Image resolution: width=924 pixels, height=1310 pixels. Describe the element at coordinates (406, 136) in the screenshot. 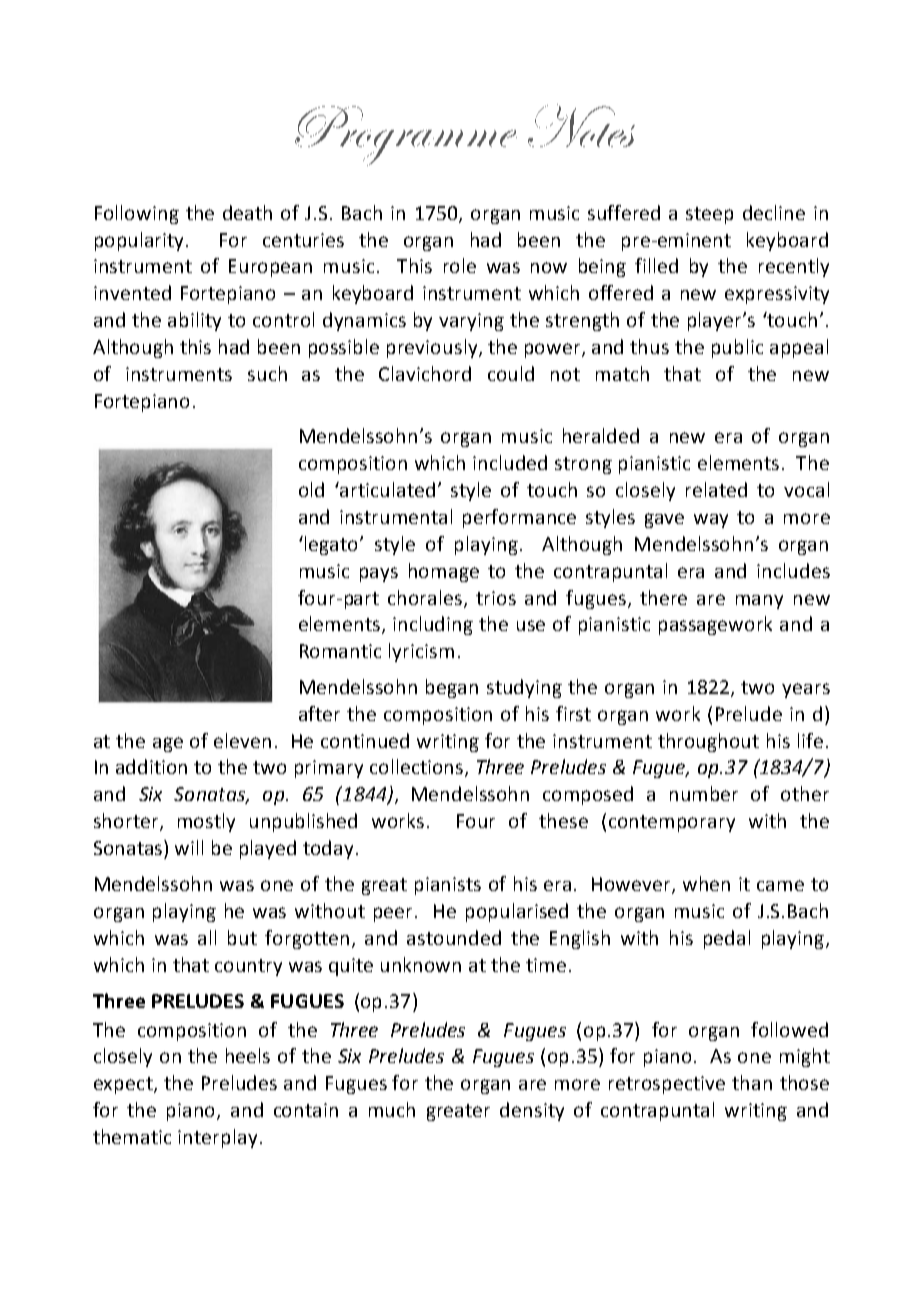

I see `Programme` at that location.
